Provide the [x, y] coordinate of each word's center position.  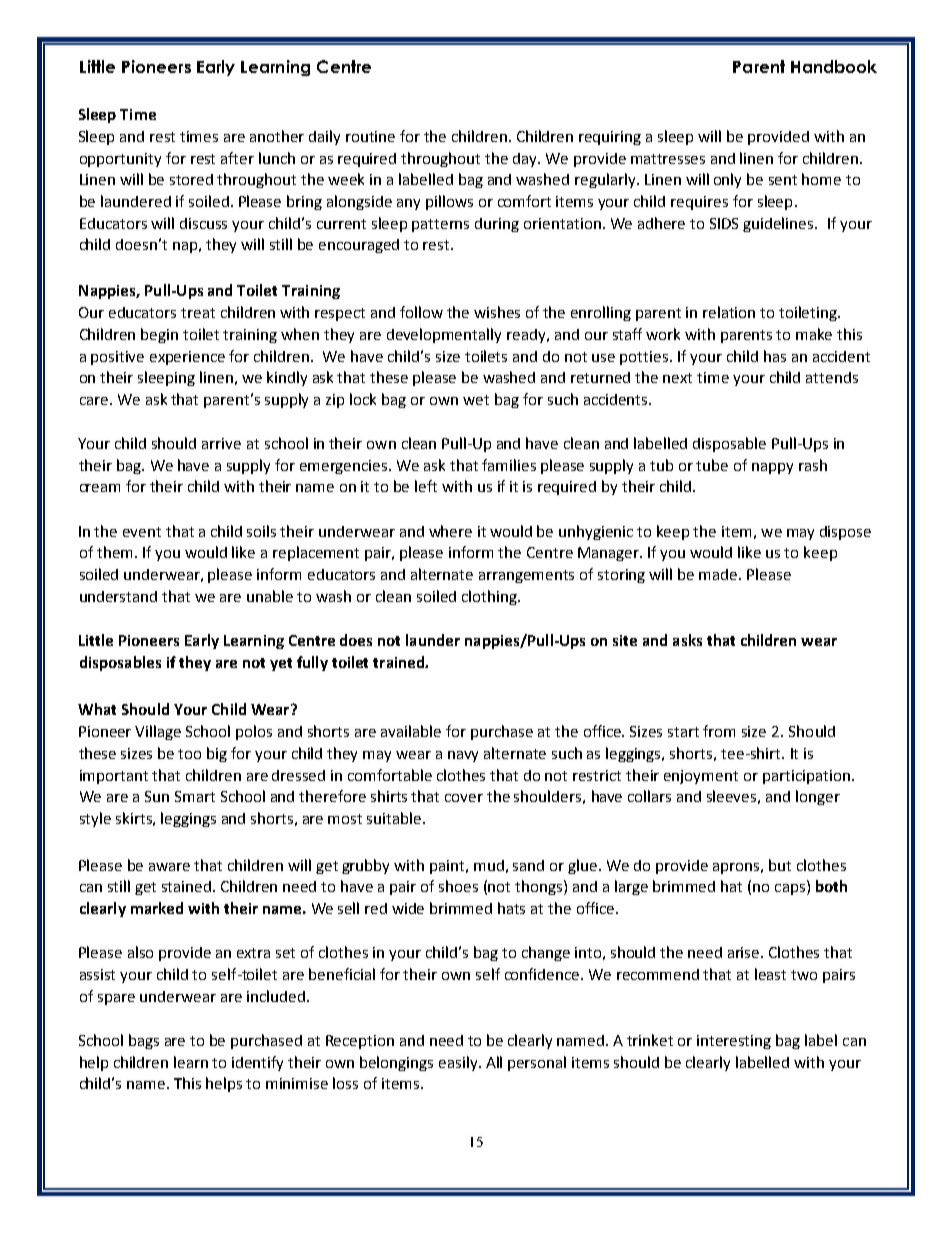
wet [476, 400]
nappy [772, 468]
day [526, 160]
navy [463, 756]
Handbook [834, 66]
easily [459, 1063]
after [237, 158]
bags [144, 1041]
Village [158, 732]
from [719, 731]
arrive [221, 443]
